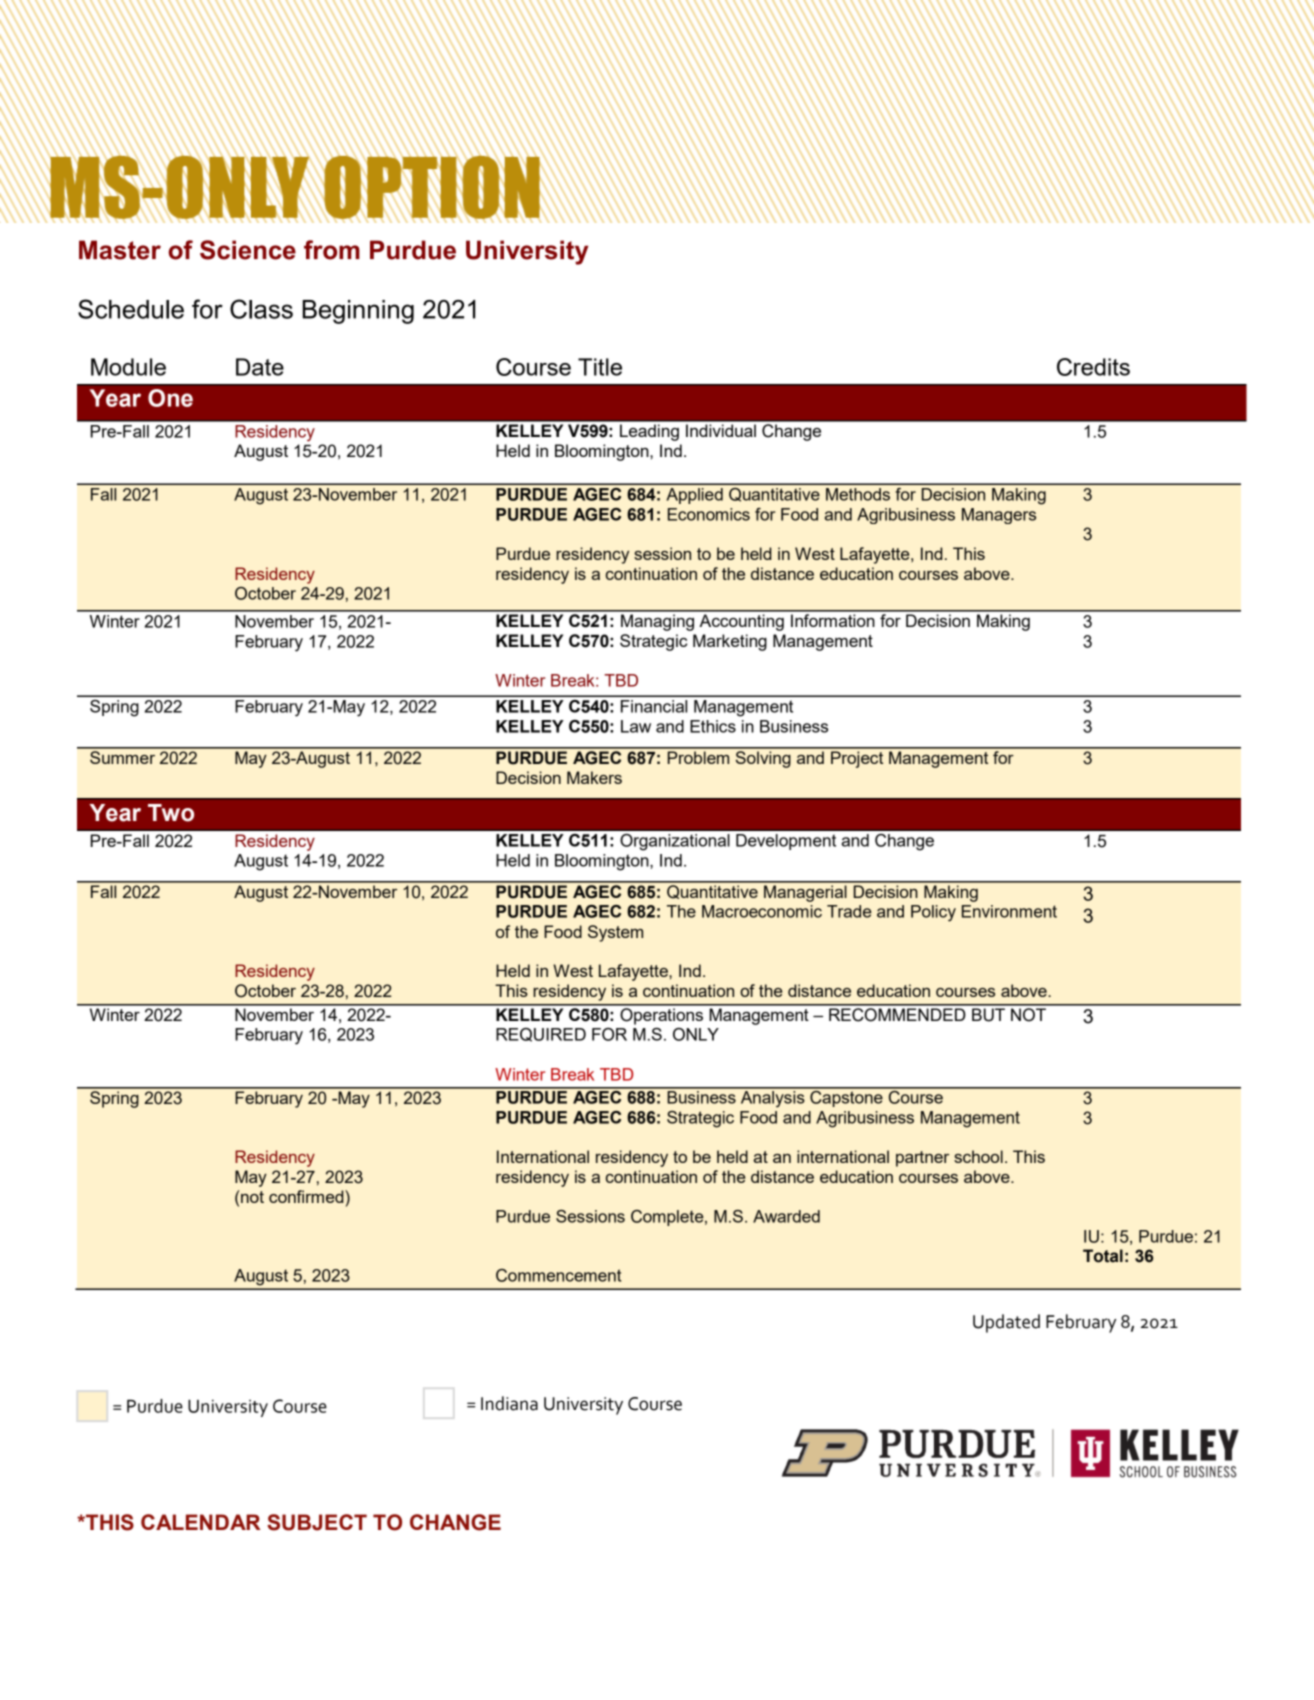 The image size is (1314, 1700). Describe the element at coordinates (615, 933) in the image. I see `System` at that location.
